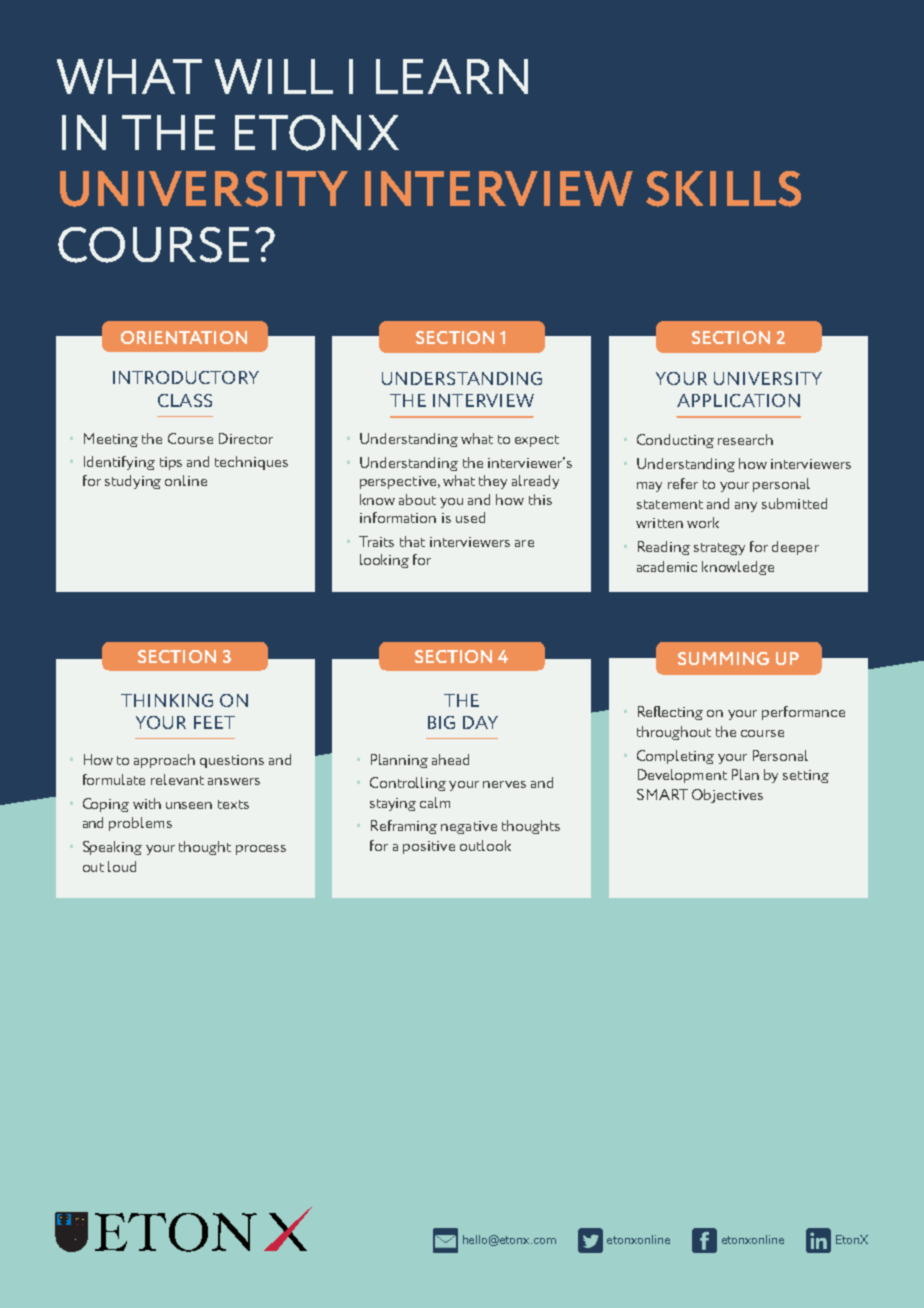  Describe the element at coordinates (723, 189) in the page. I see `SKILLS` at that location.
